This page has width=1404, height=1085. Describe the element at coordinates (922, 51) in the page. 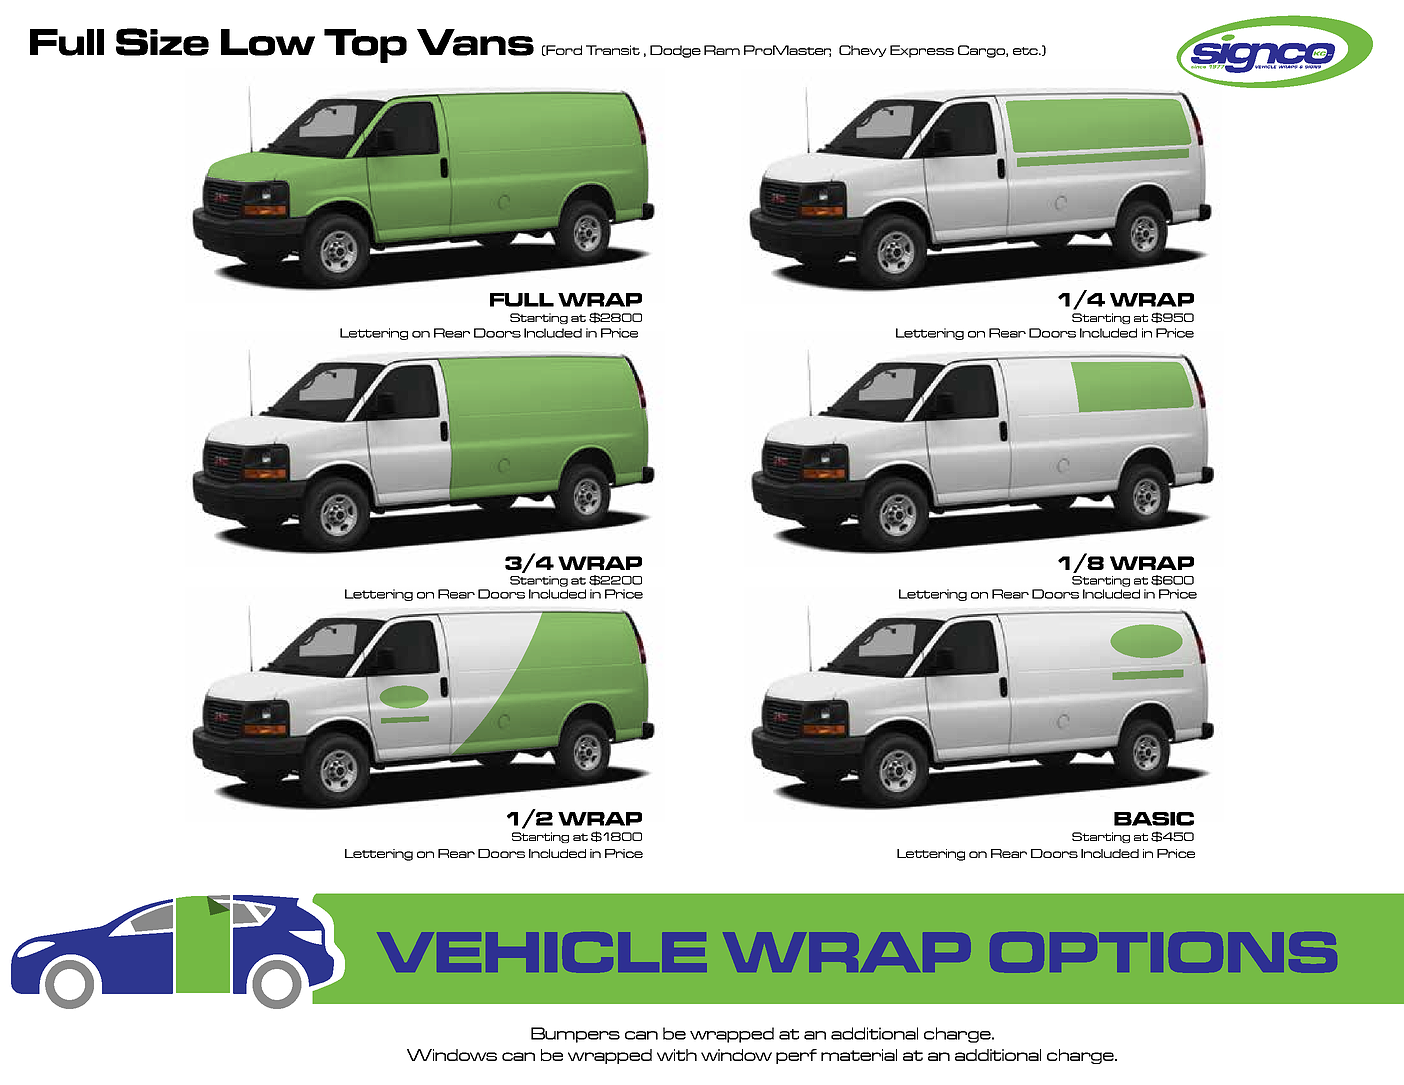

I see `Express` at that location.
